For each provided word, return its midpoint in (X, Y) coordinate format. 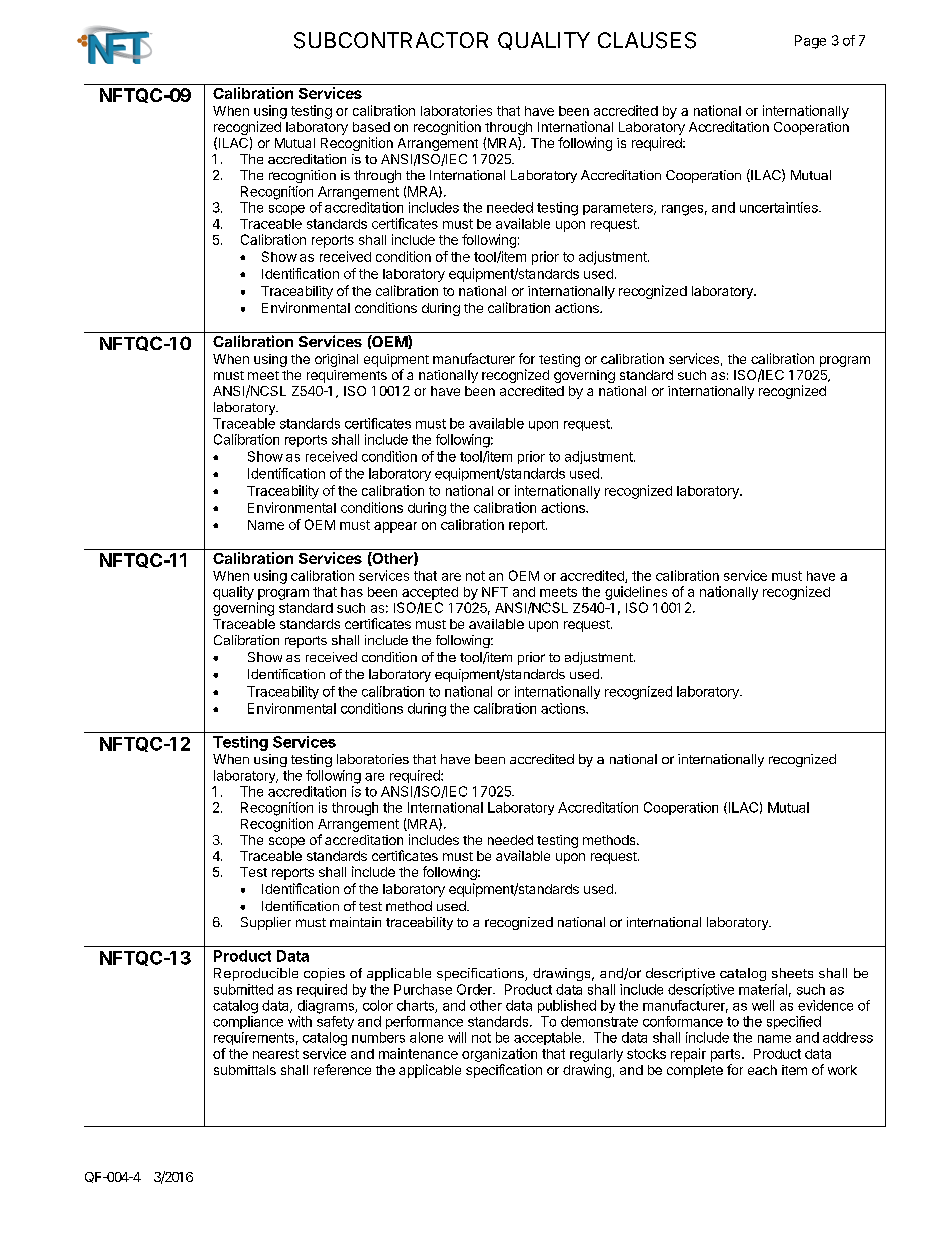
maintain (355, 922)
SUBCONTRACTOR (391, 40)
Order (475, 989)
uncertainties (780, 207)
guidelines (636, 593)
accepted (430, 593)
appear (395, 527)
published (567, 1006)
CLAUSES (647, 40)
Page (810, 42)
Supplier (266, 923)
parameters (619, 209)
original (336, 360)
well (763, 1005)
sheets (792, 973)
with (300, 1021)
